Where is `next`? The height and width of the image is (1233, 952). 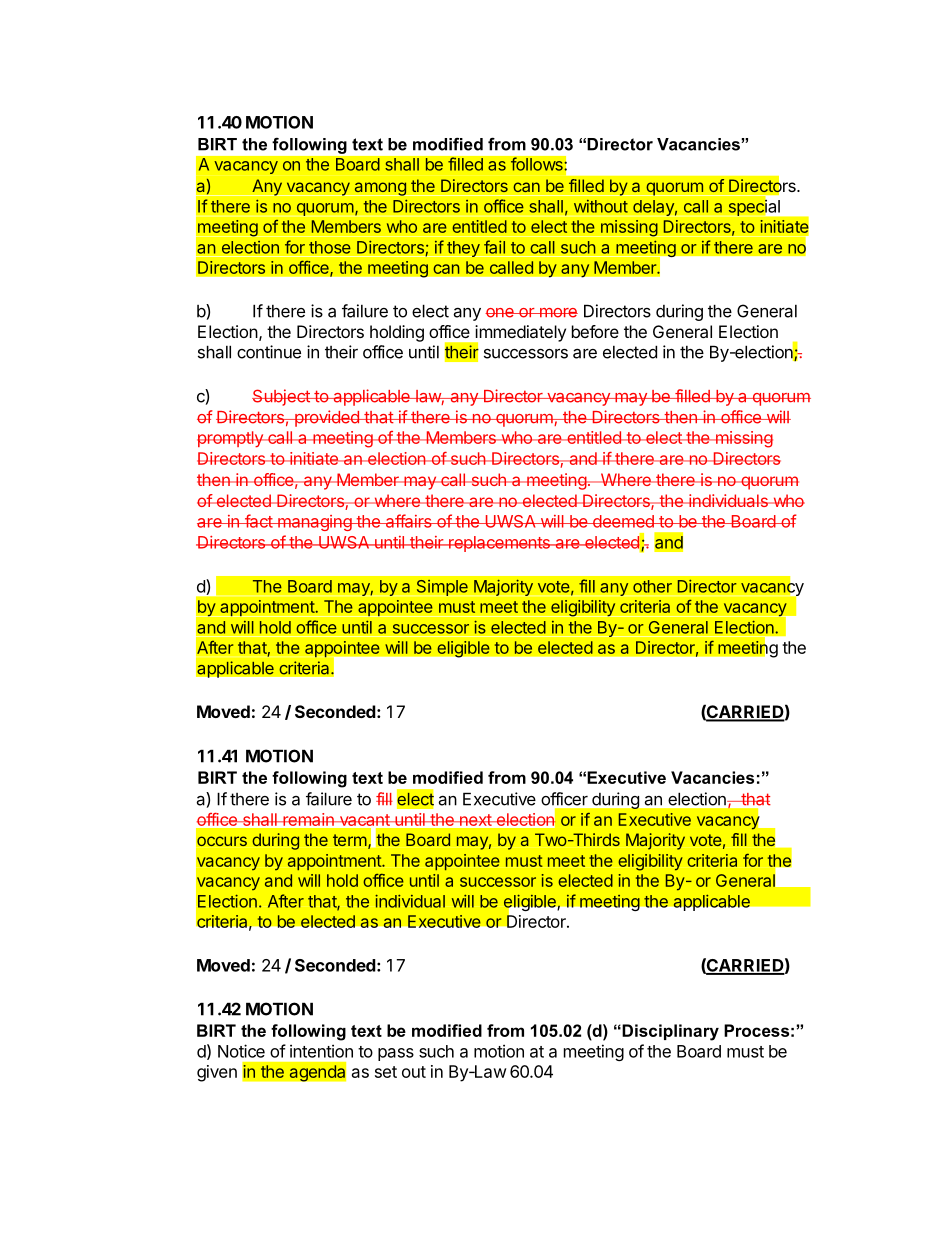 next is located at coordinates (475, 820).
